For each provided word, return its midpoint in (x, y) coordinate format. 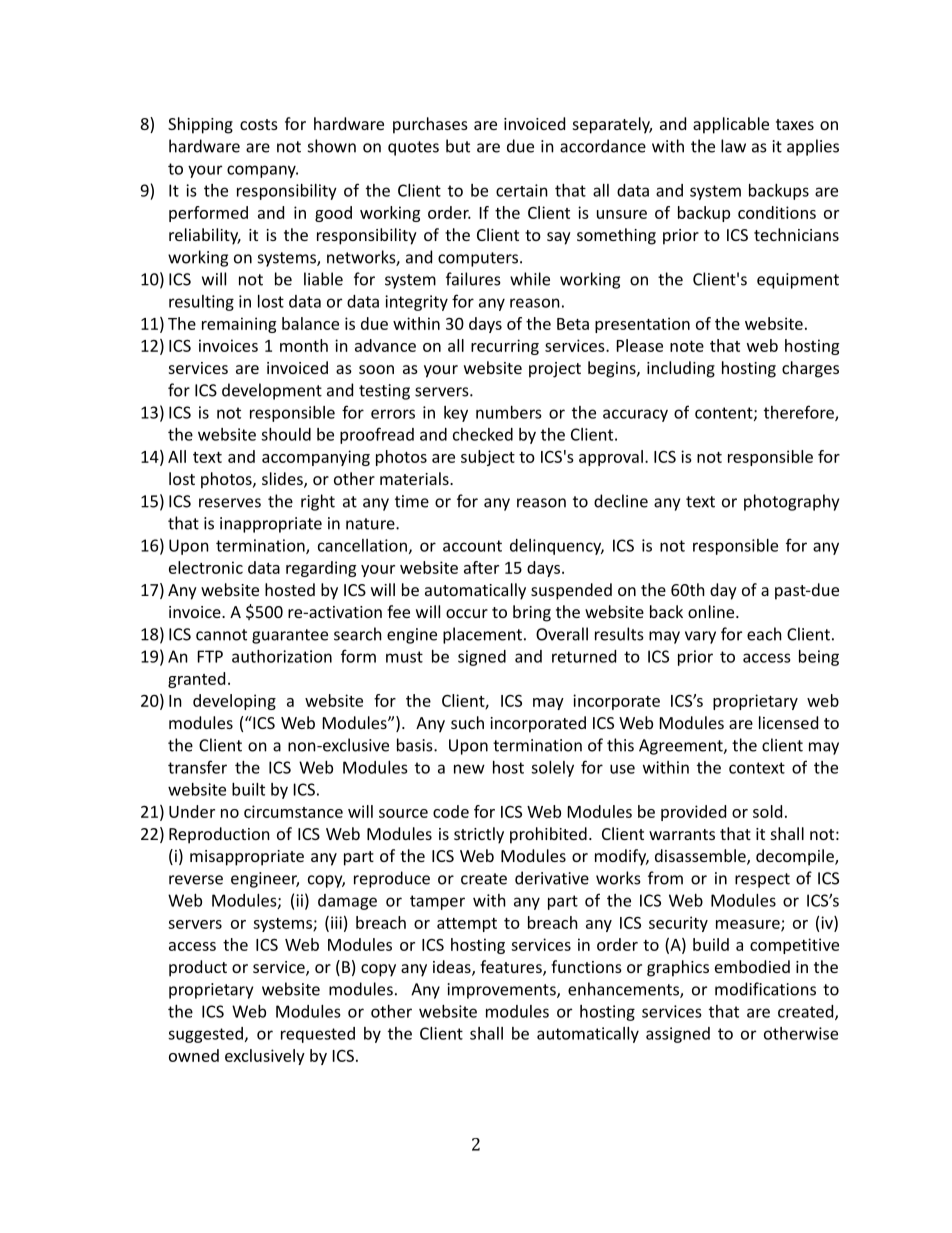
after (481, 567)
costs (259, 124)
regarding (321, 569)
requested (318, 1035)
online (712, 611)
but (458, 146)
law (733, 146)
